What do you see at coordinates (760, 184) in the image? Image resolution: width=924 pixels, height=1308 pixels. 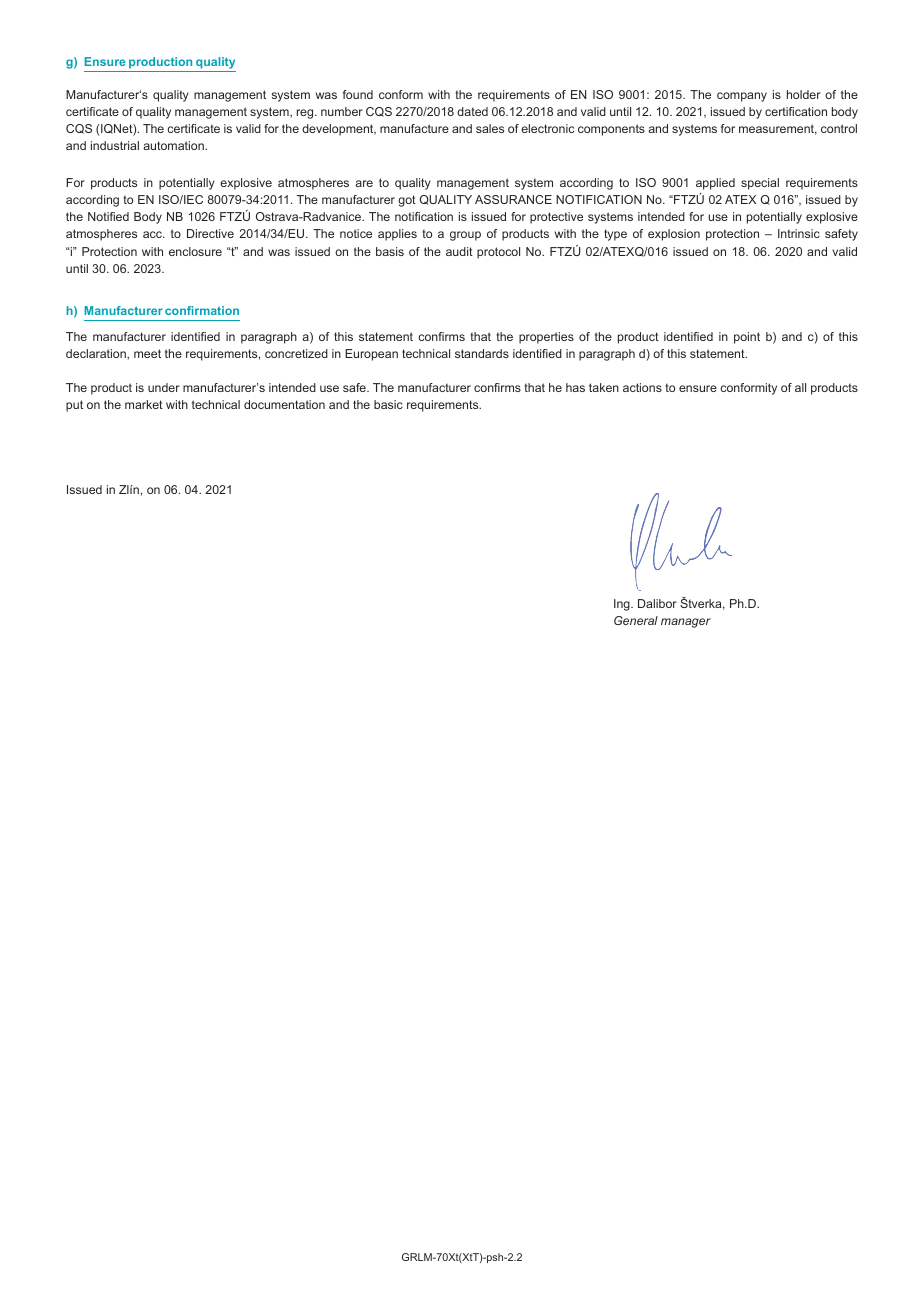 I see `special` at bounding box center [760, 184].
